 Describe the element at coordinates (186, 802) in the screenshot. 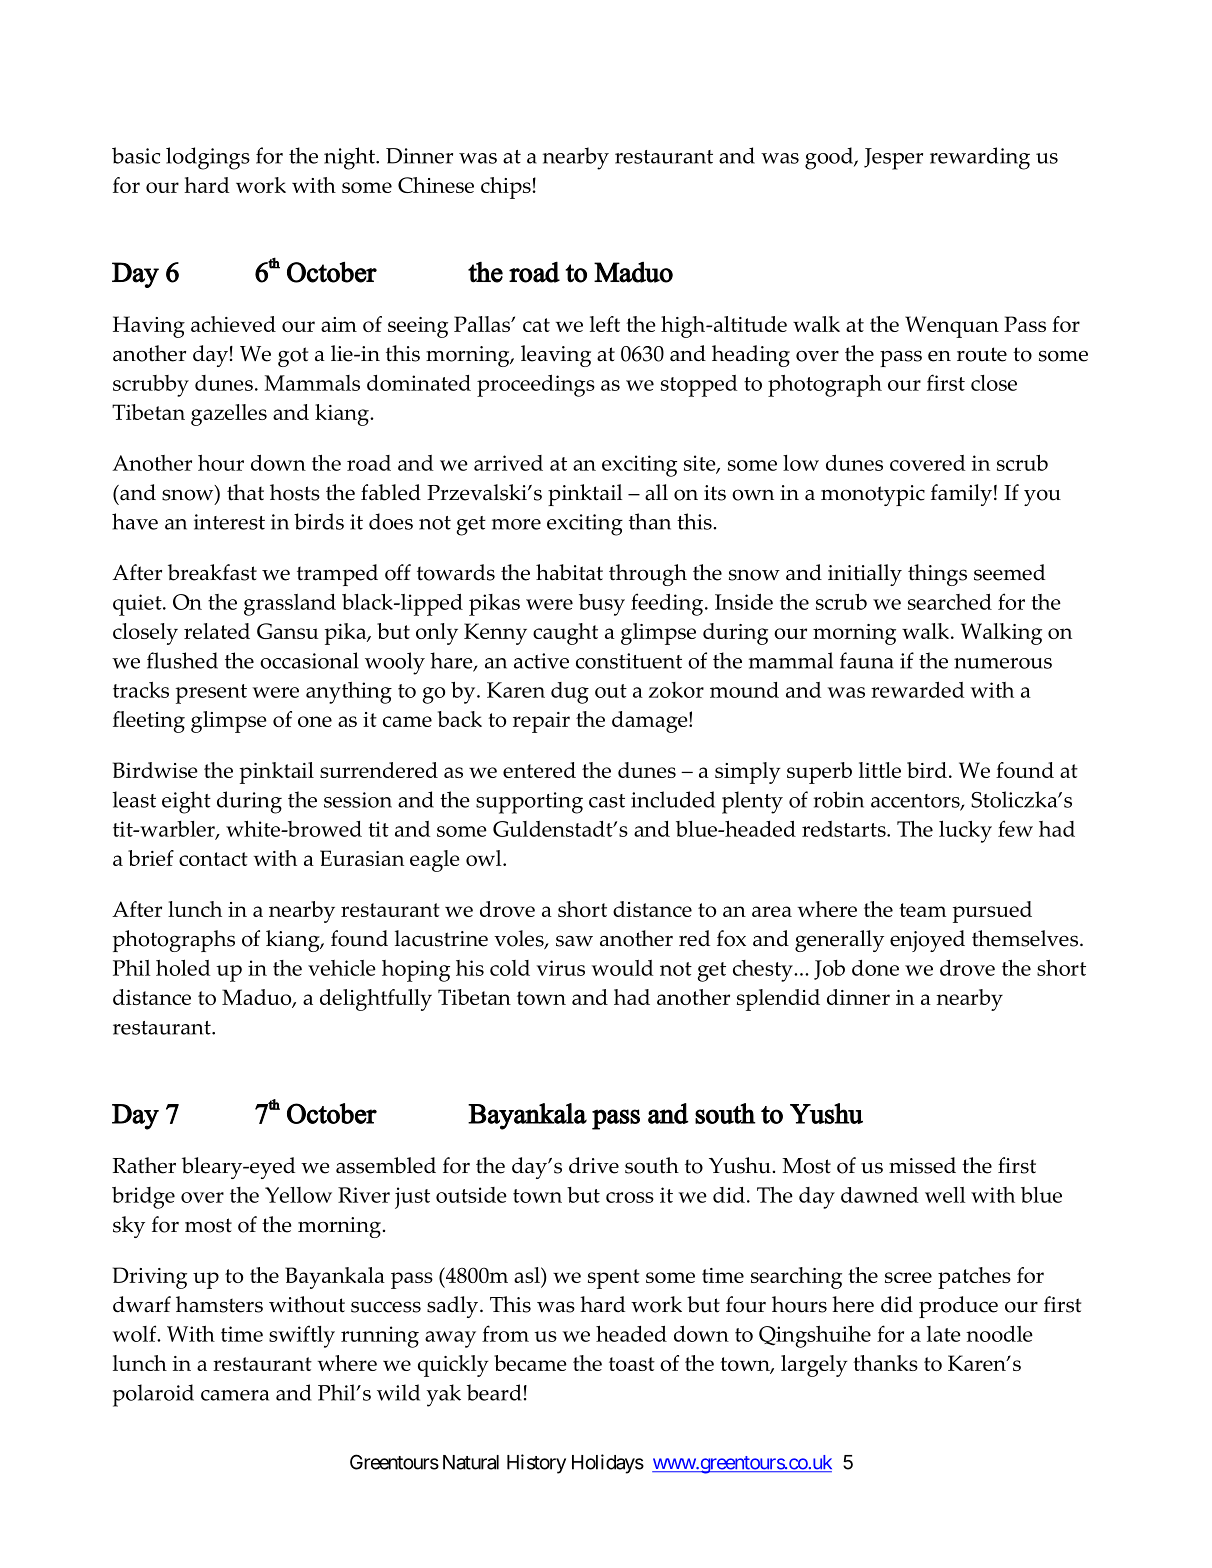

I see `eight` at that location.
